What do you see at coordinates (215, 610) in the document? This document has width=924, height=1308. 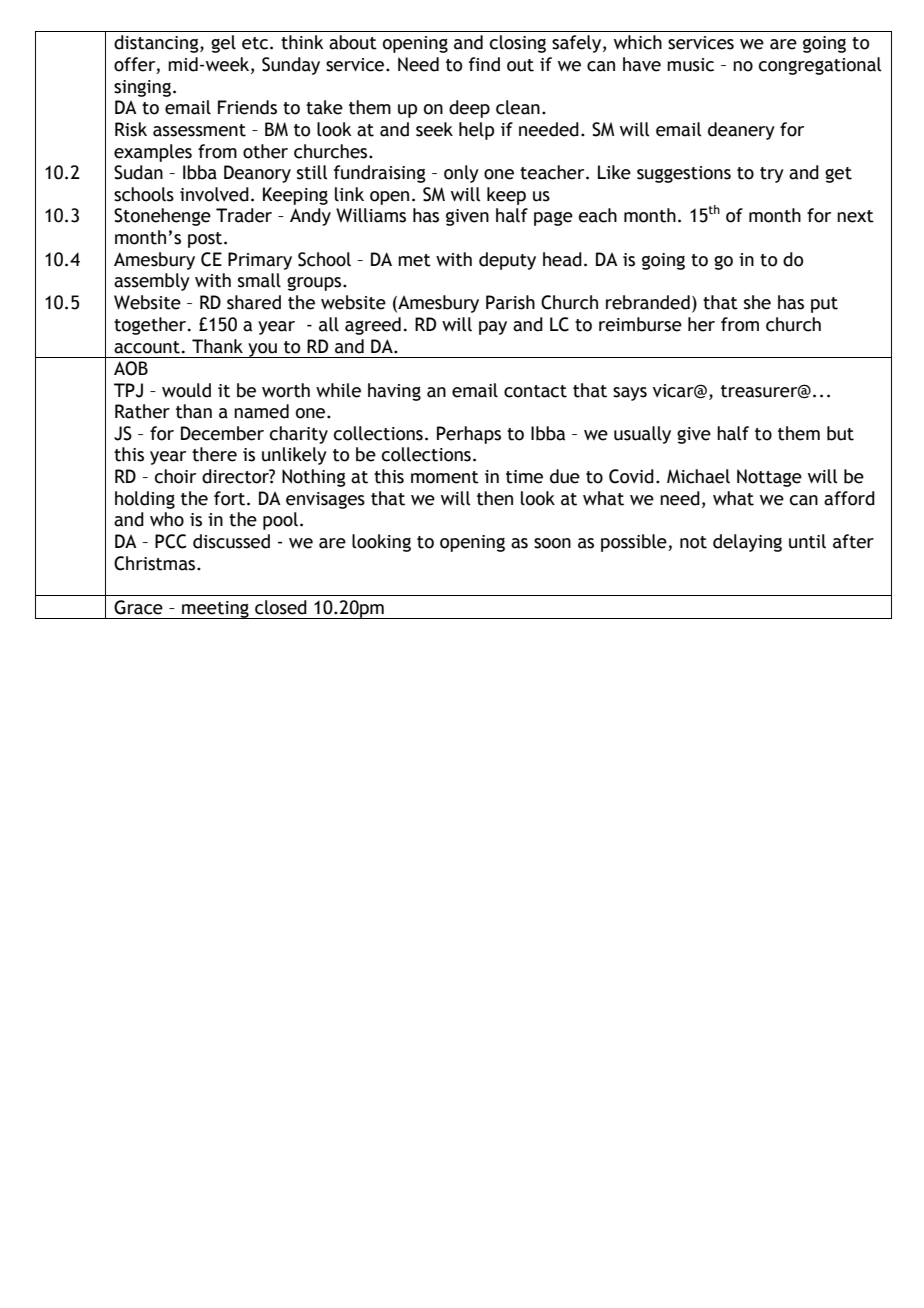 I see `meeting` at bounding box center [215, 610].
